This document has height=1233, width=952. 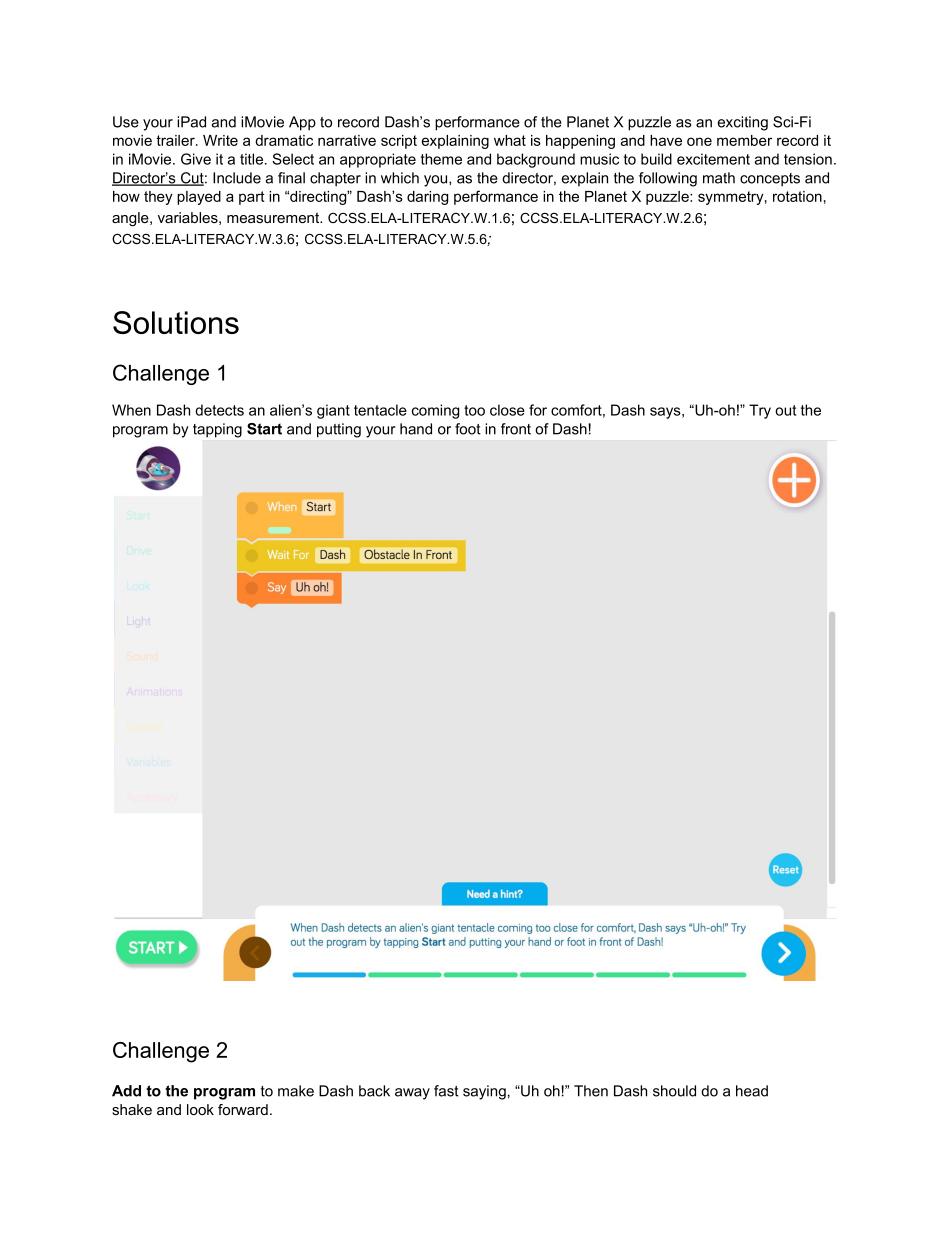 I want to click on excitement, so click(x=713, y=159).
